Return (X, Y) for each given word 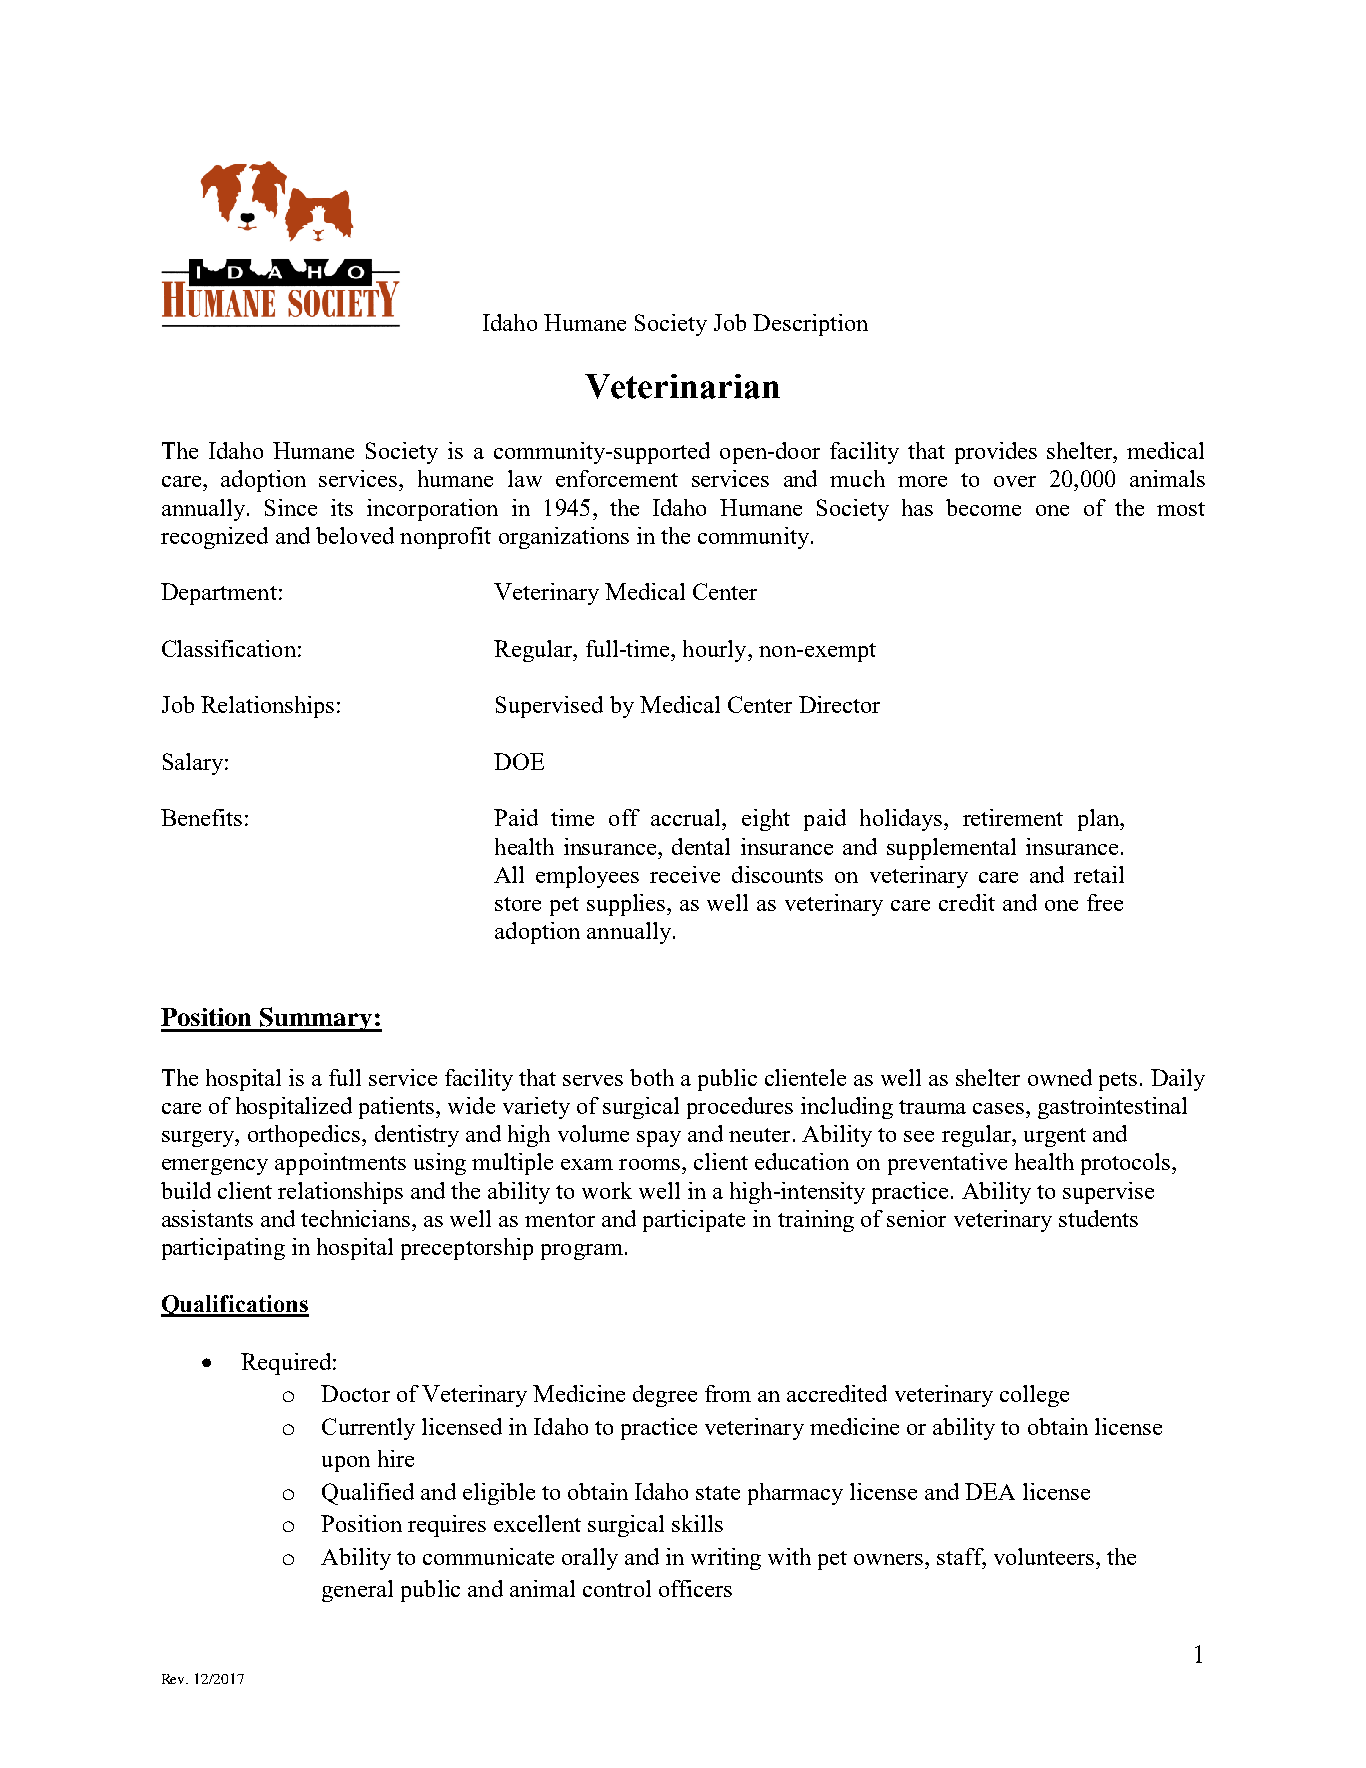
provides (996, 453)
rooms (649, 1164)
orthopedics (305, 1136)
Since (291, 507)
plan (1099, 820)
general (357, 1591)
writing (726, 1559)
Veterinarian (682, 386)
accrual (687, 817)
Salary (194, 764)
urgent (1055, 1137)
